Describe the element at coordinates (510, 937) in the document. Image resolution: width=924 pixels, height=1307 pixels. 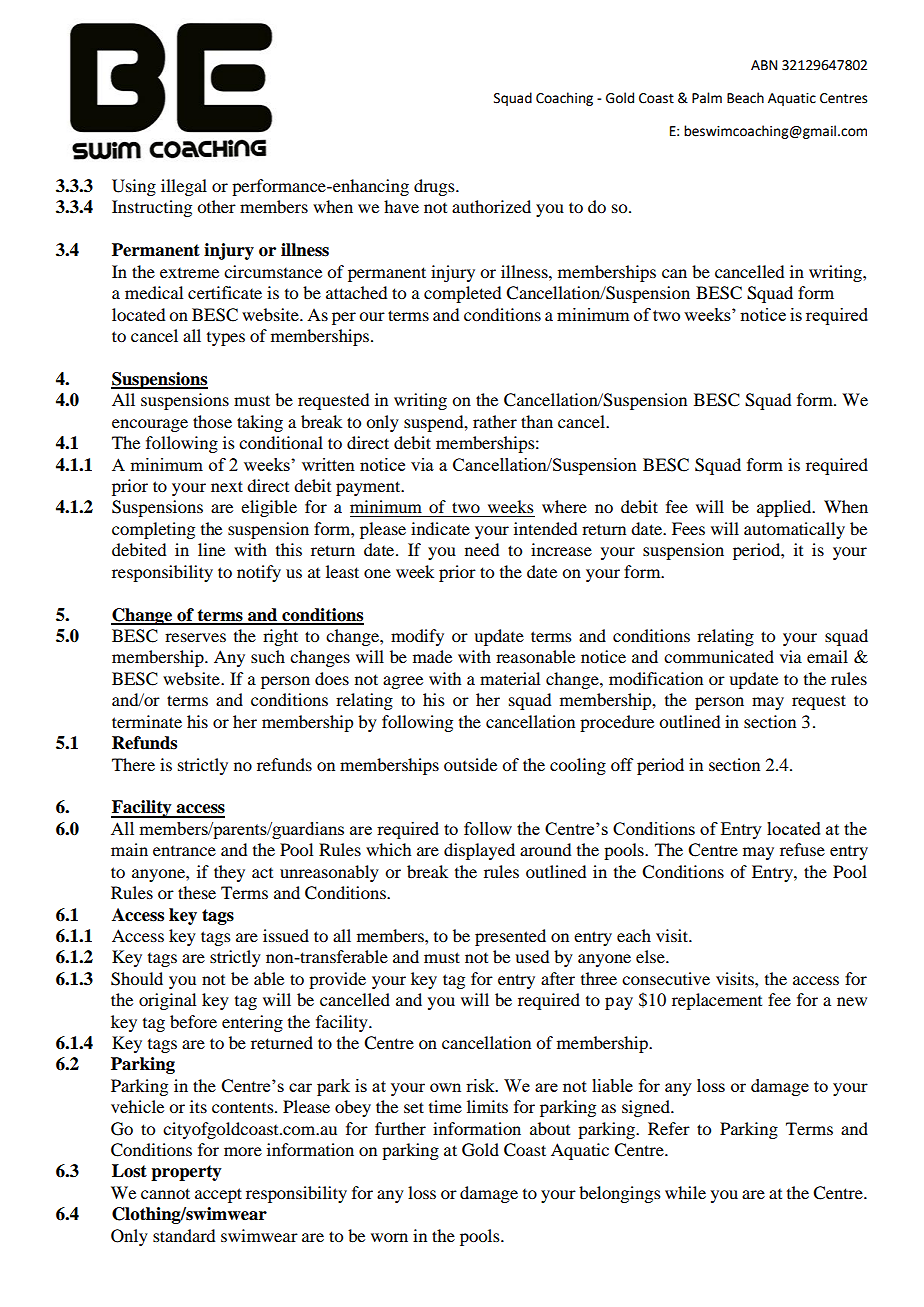
I see `presented` at that location.
